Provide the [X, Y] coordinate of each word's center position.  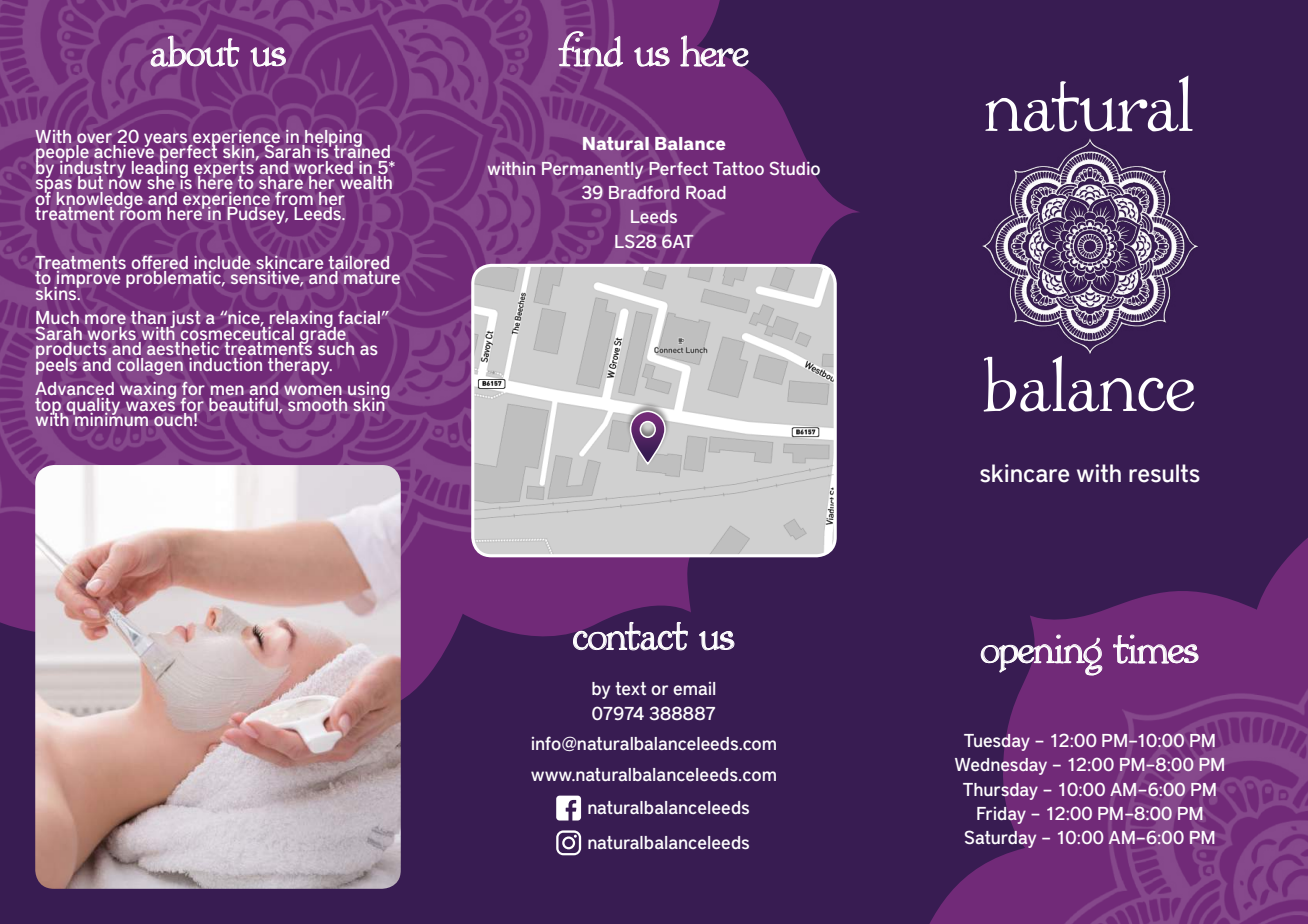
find [590, 49]
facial [359, 317]
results [1164, 473]
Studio [795, 168]
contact [630, 636]
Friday [1001, 815]
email [694, 688]
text [630, 688]
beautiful [244, 405]
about [195, 51]
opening [1041, 655]
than [148, 317]
